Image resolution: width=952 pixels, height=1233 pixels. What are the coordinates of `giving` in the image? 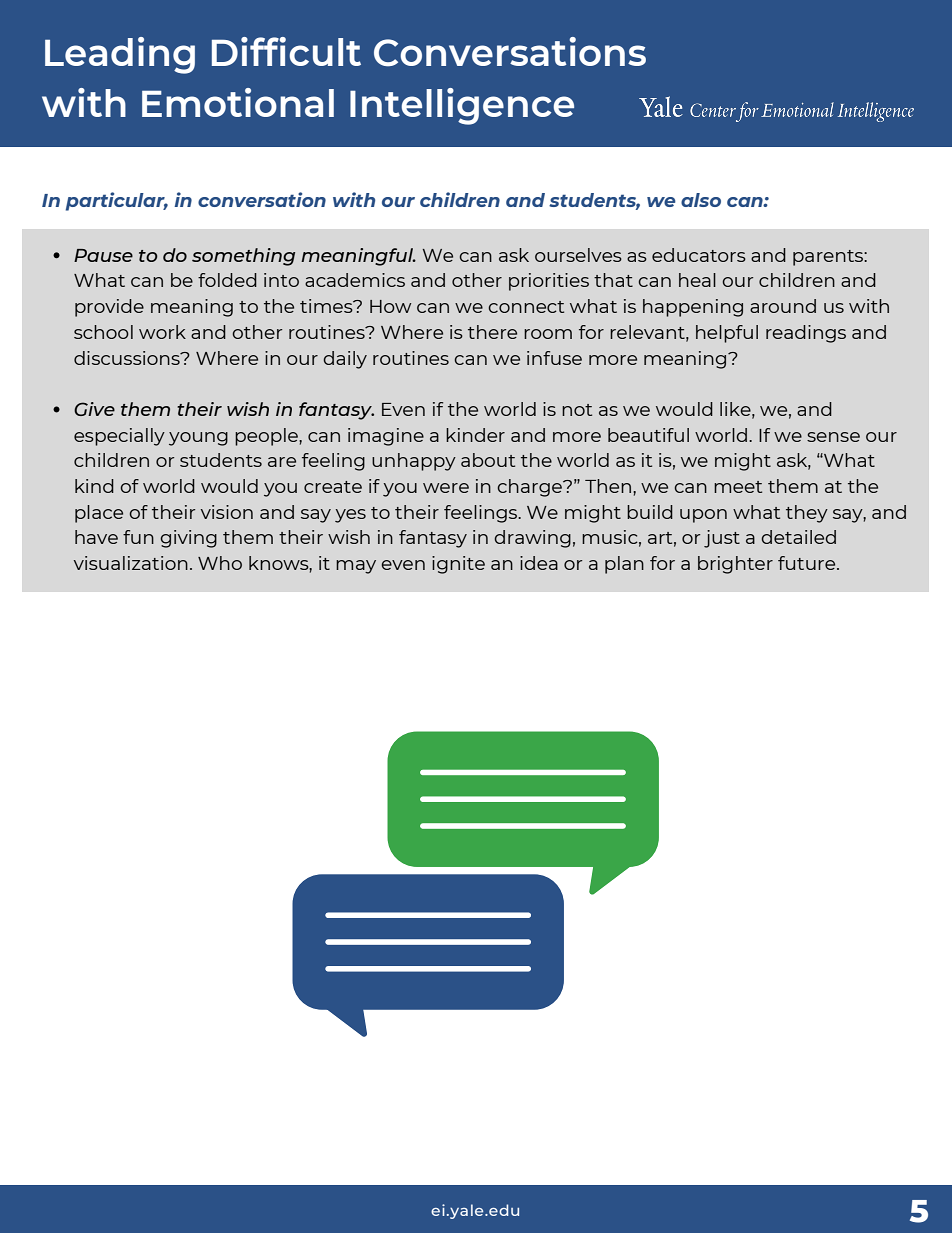 It's located at (188, 539).
